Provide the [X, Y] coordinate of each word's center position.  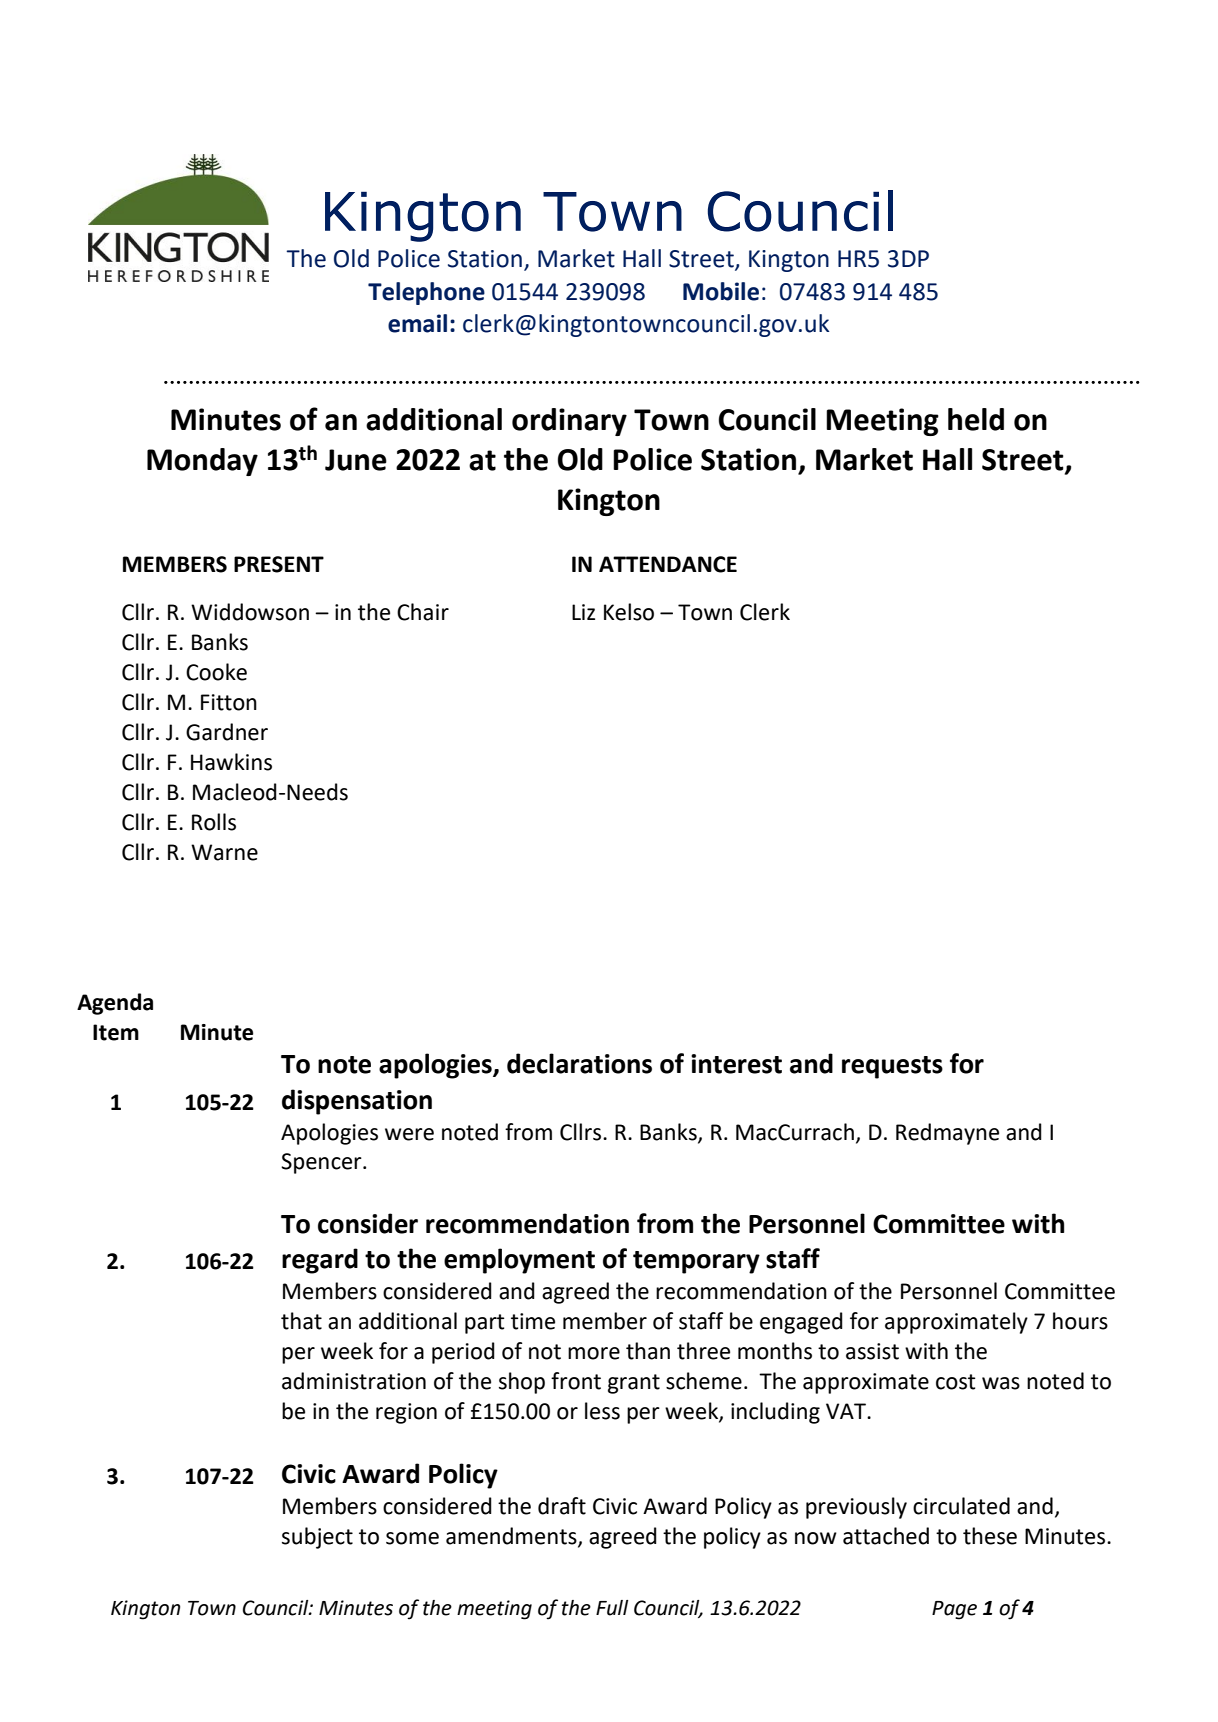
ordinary [569, 422]
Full [612, 1608]
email [417, 323]
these [990, 1536]
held [976, 419]
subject [317, 1538]
